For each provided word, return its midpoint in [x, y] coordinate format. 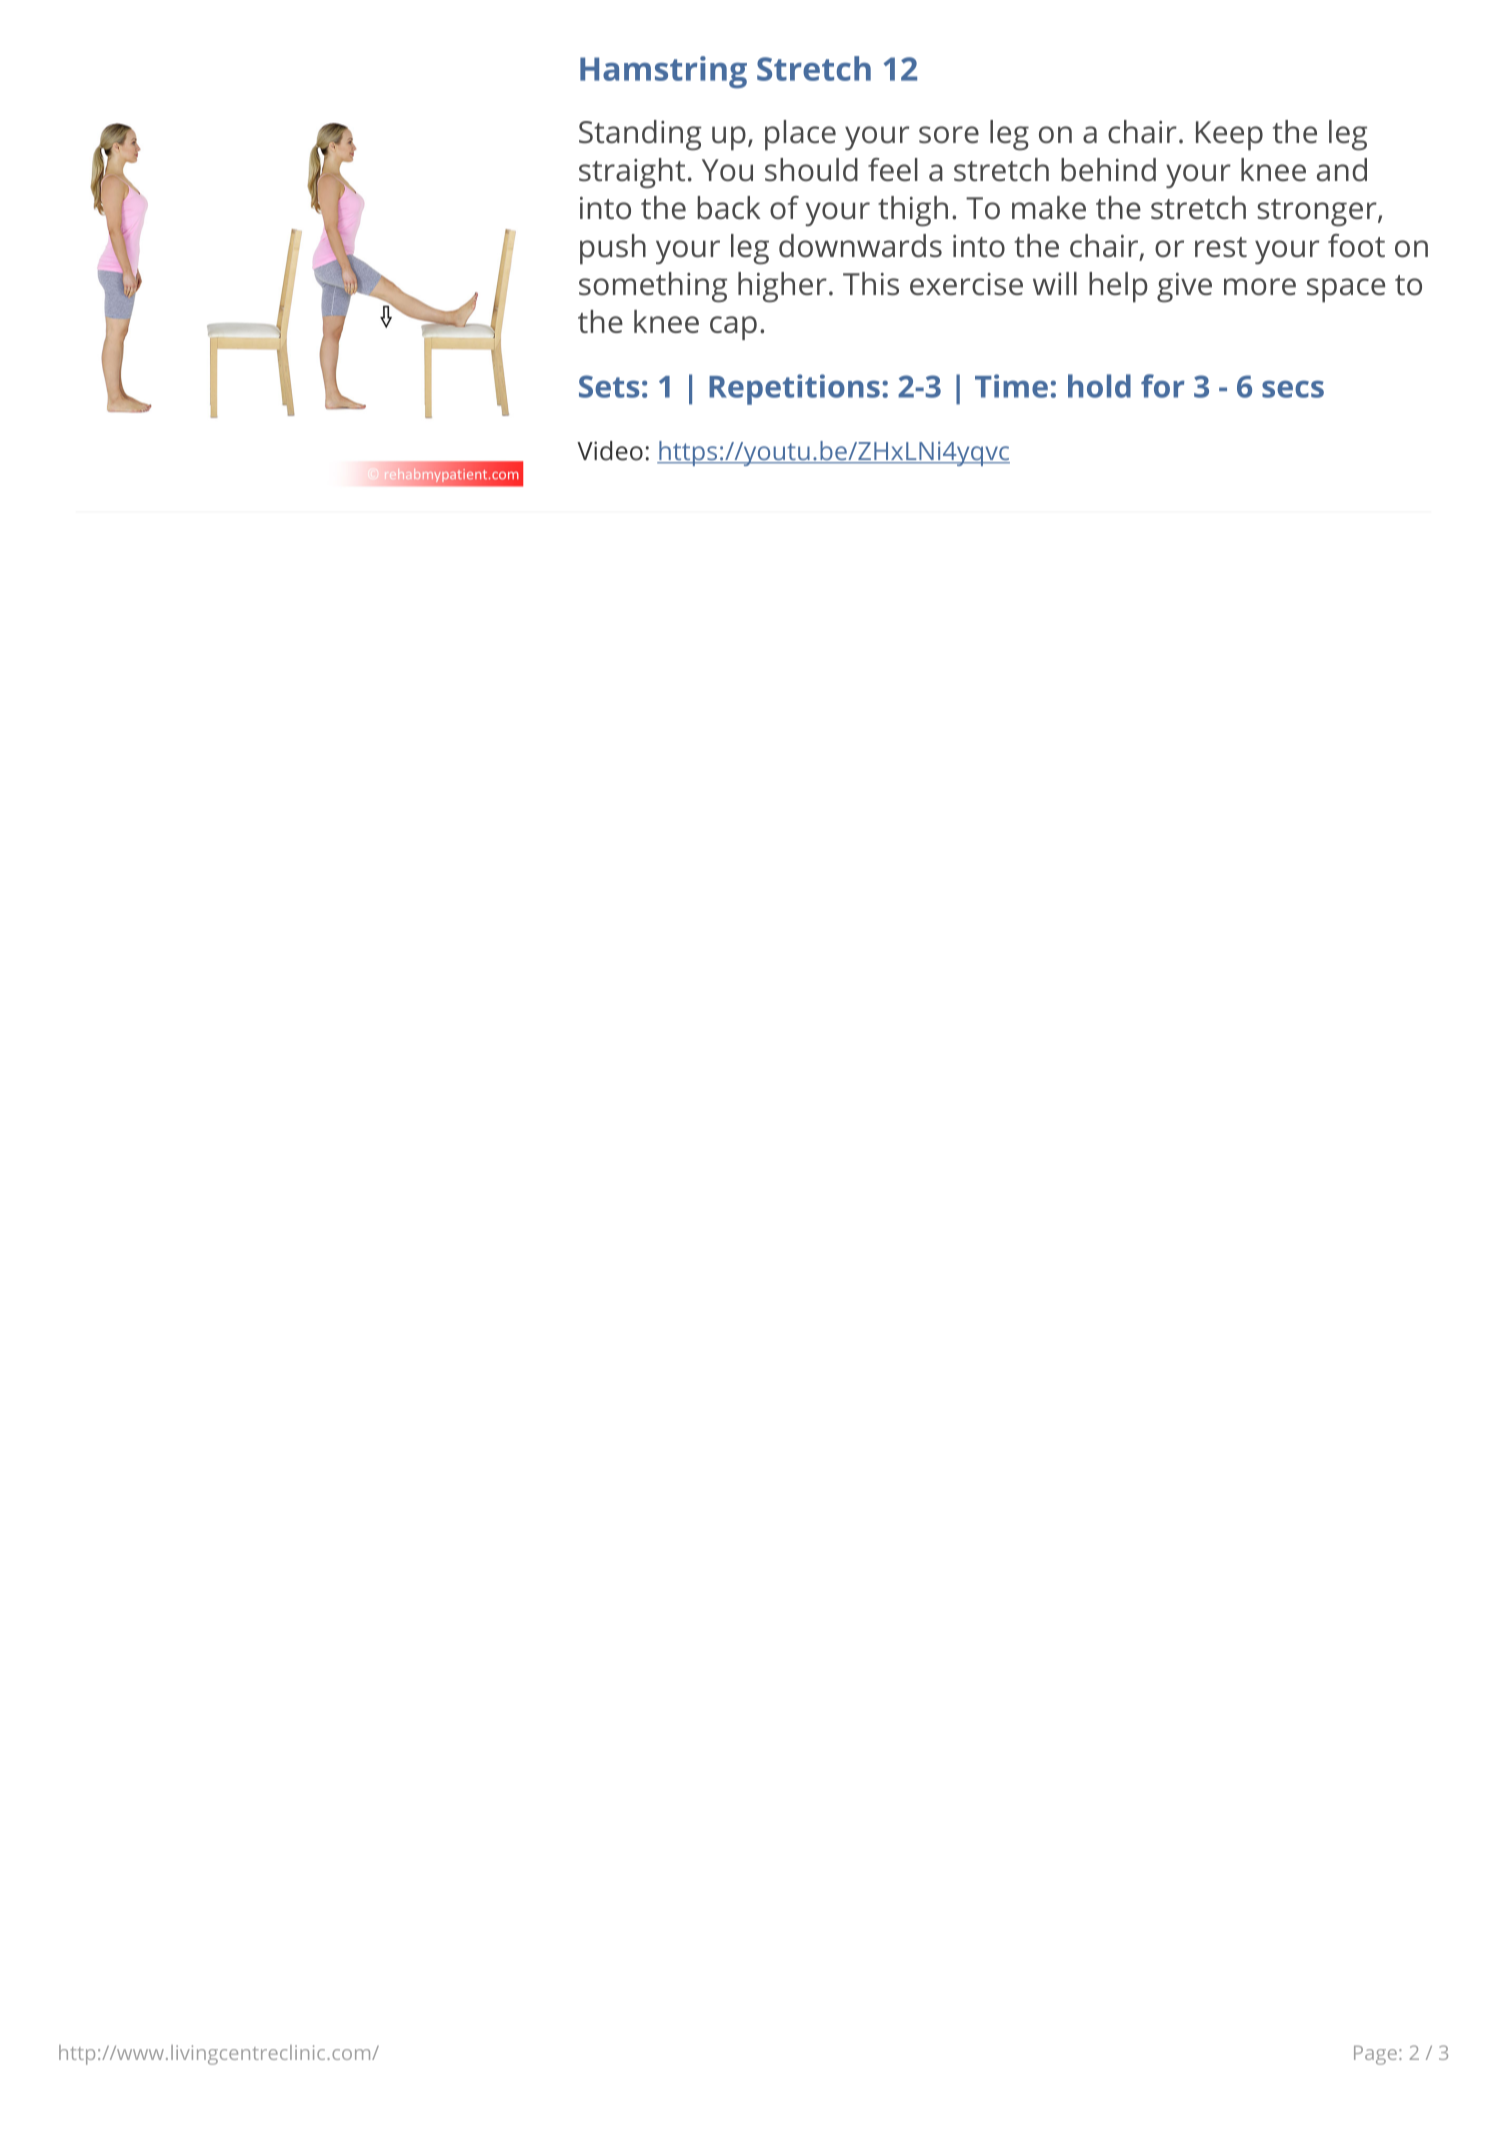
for [1163, 386]
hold [1099, 386]
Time [1011, 386]
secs [1293, 389]
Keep [1229, 136]
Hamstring [663, 72]
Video [610, 451]
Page [1375, 2055]
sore [949, 135]
